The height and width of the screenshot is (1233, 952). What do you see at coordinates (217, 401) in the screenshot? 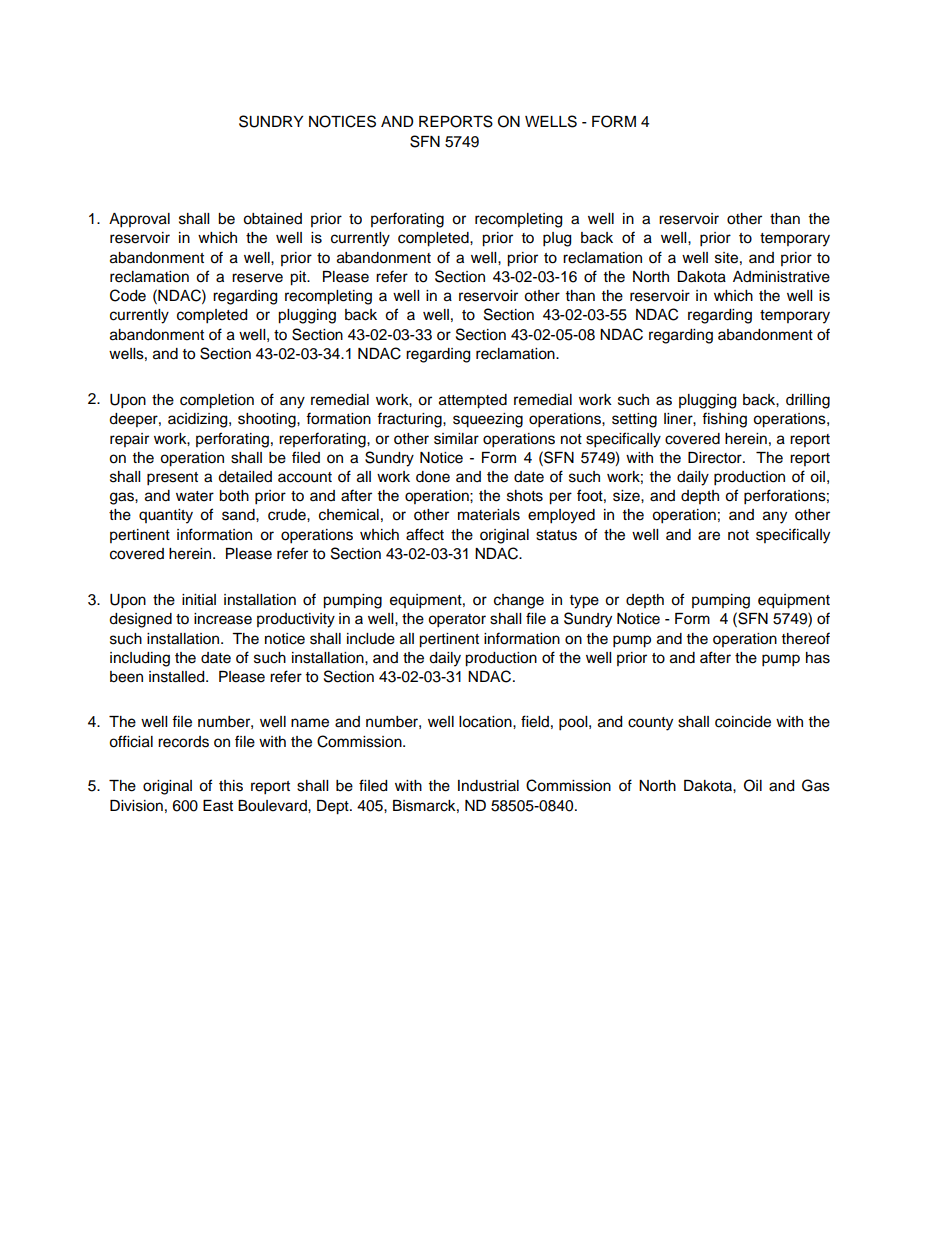
I see `completion` at bounding box center [217, 401].
